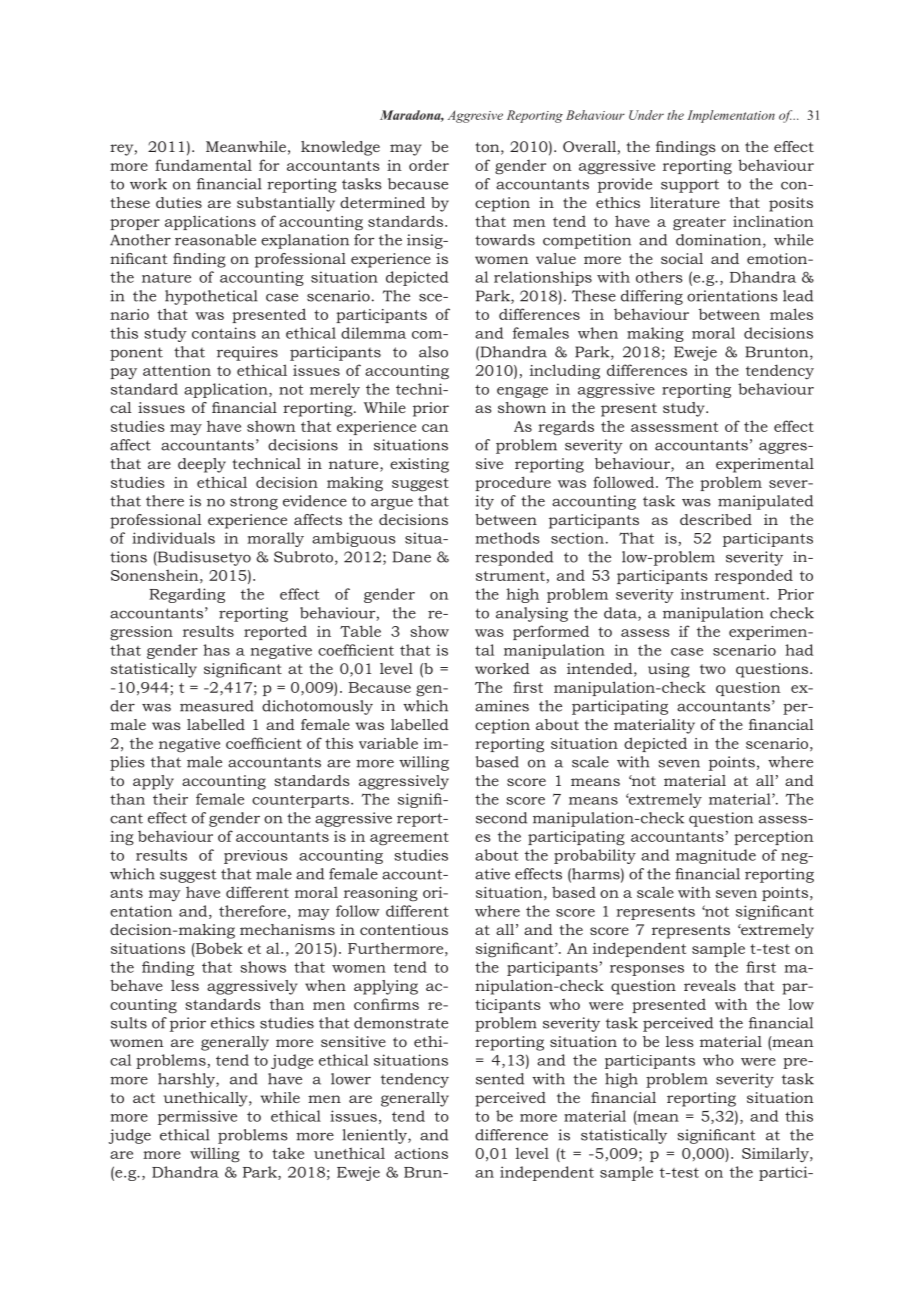  What do you see at coordinates (690, 186) in the page?
I see `support` at bounding box center [690, 186].
